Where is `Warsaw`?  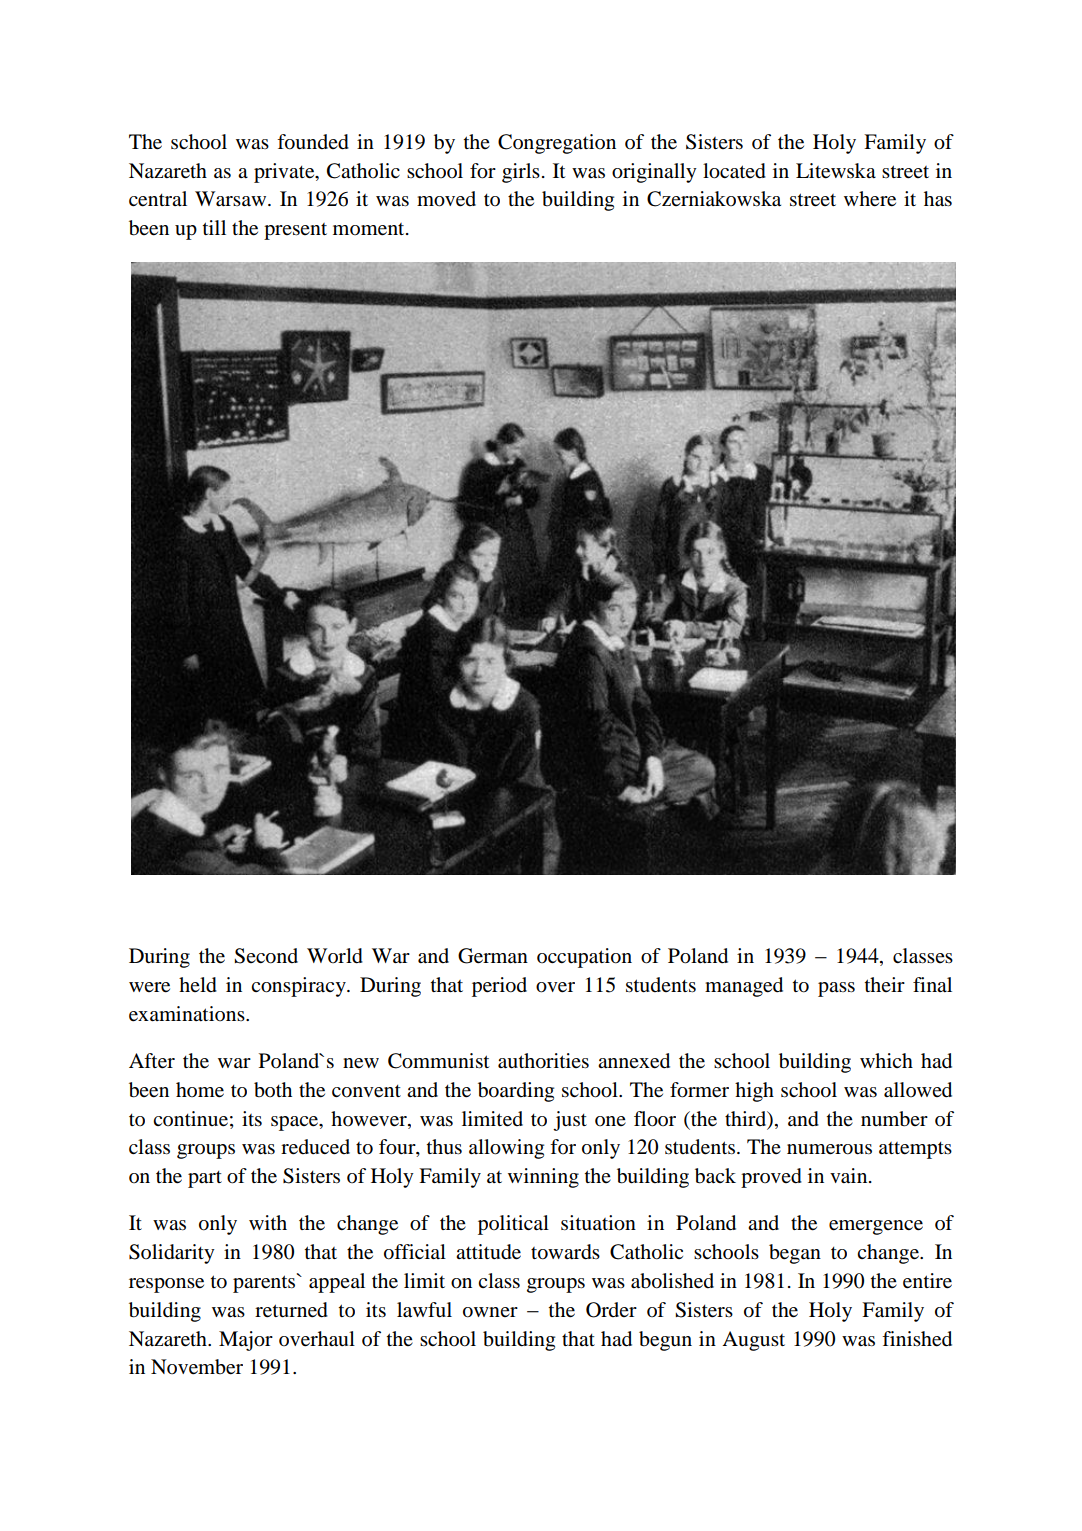 Warsaw is located at coordinates (232, 199).
